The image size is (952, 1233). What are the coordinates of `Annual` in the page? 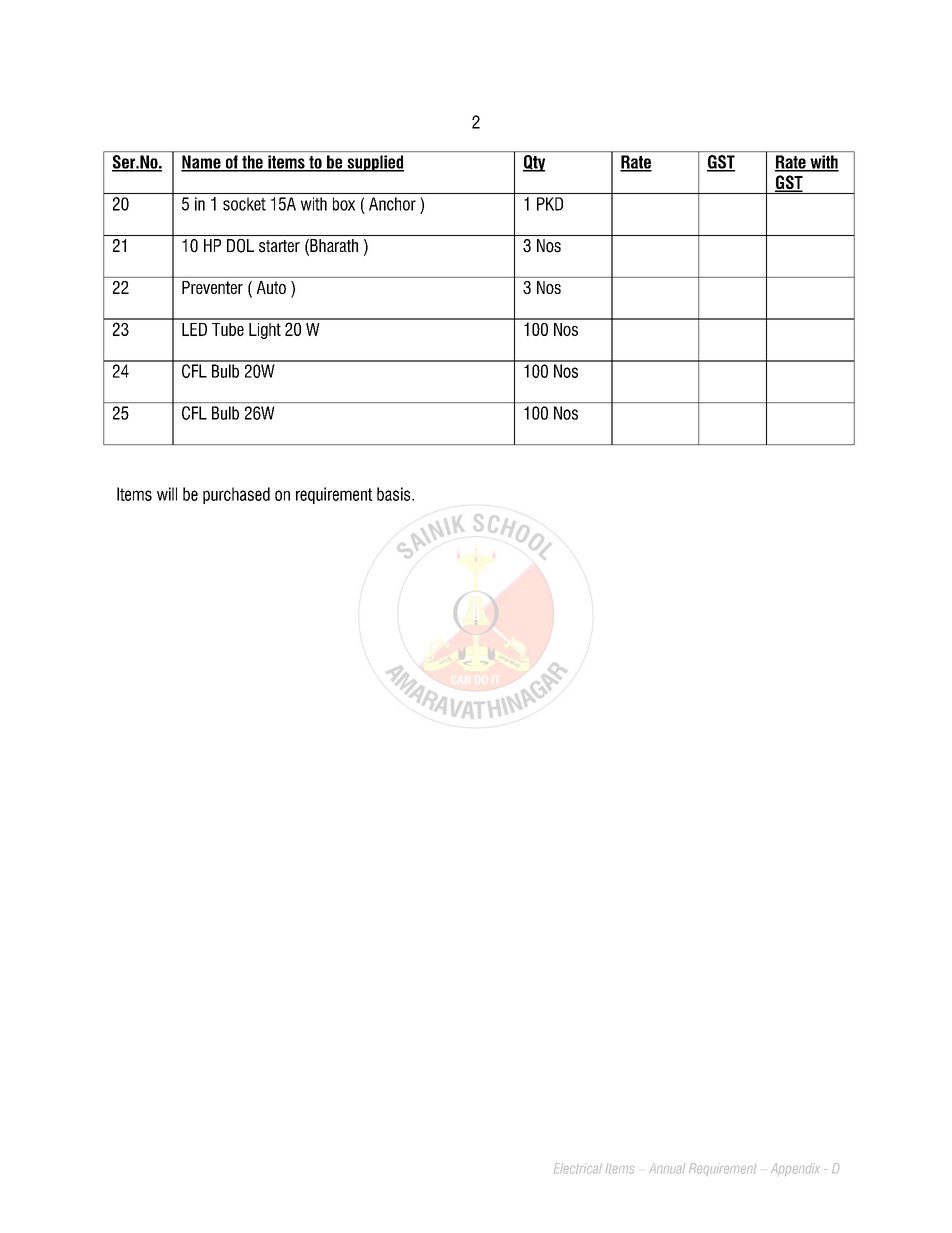 It's located at (667, 1168).
